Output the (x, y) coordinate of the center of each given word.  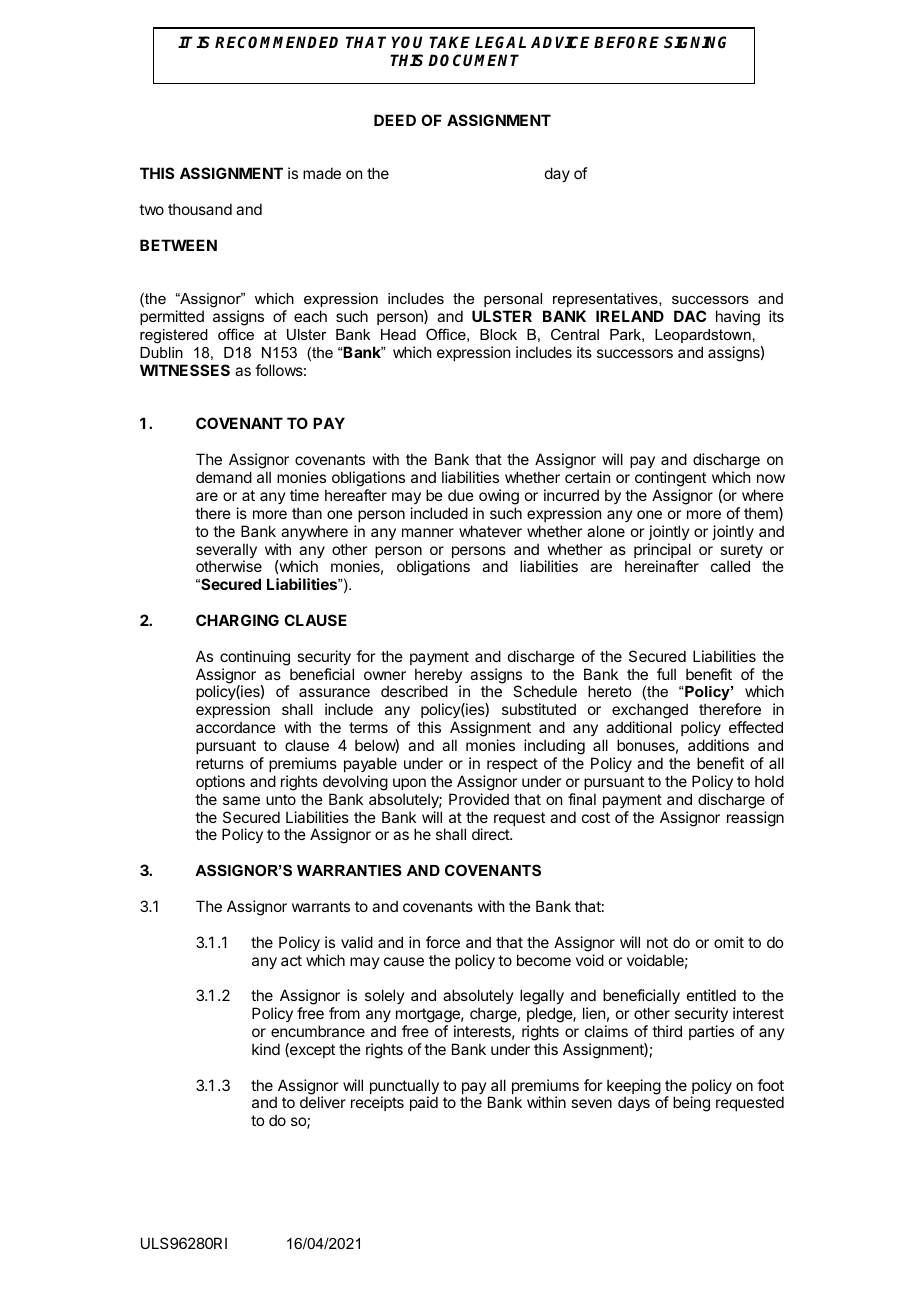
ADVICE (560, 42)
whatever (490, 531)
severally (226, 552)
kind (266, 1049)
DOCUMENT (473, 60)
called (730, 566)
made (322, 173)
